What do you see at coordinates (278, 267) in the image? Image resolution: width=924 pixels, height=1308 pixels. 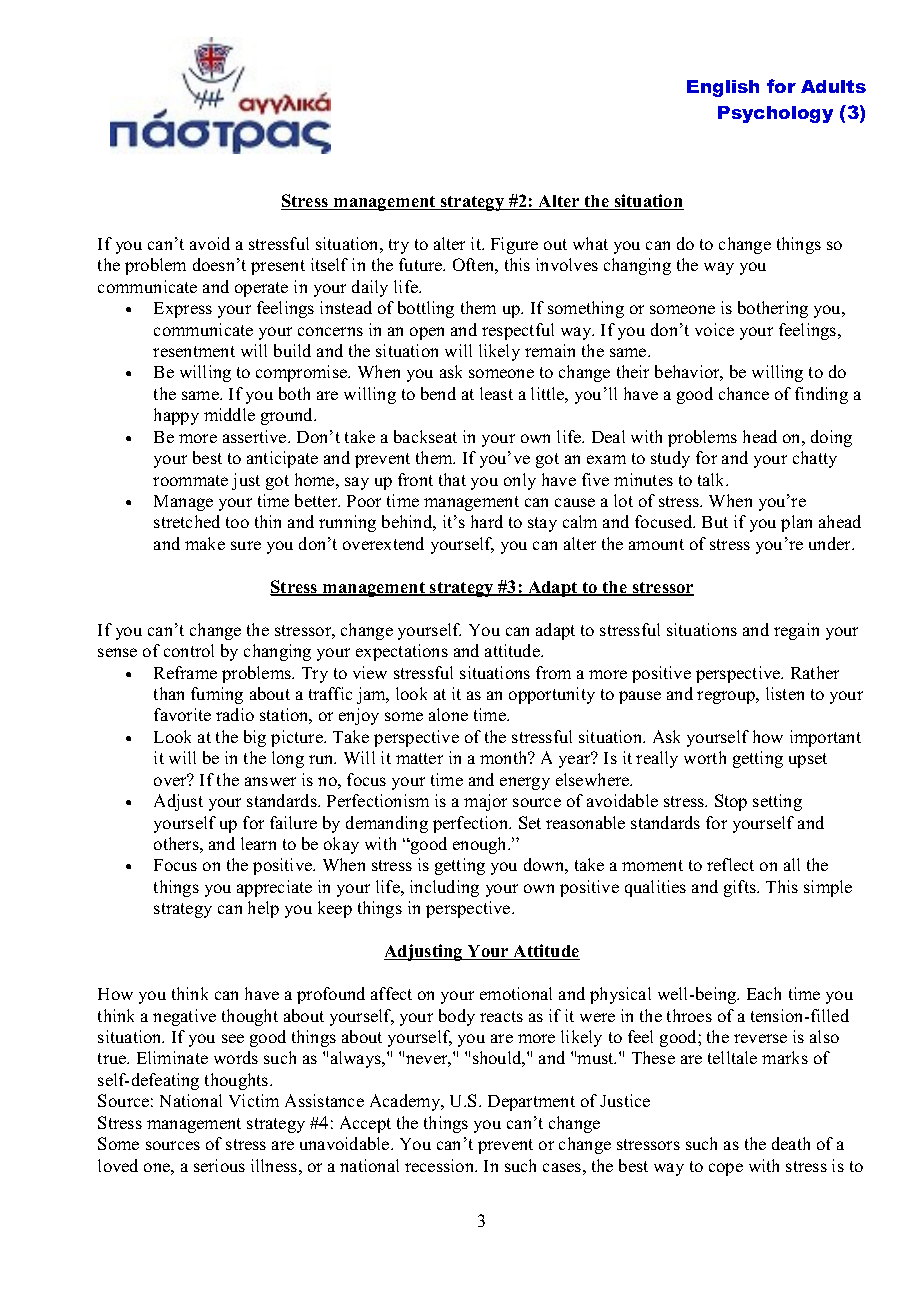 I see `present` at bounding box center [278, 267].
